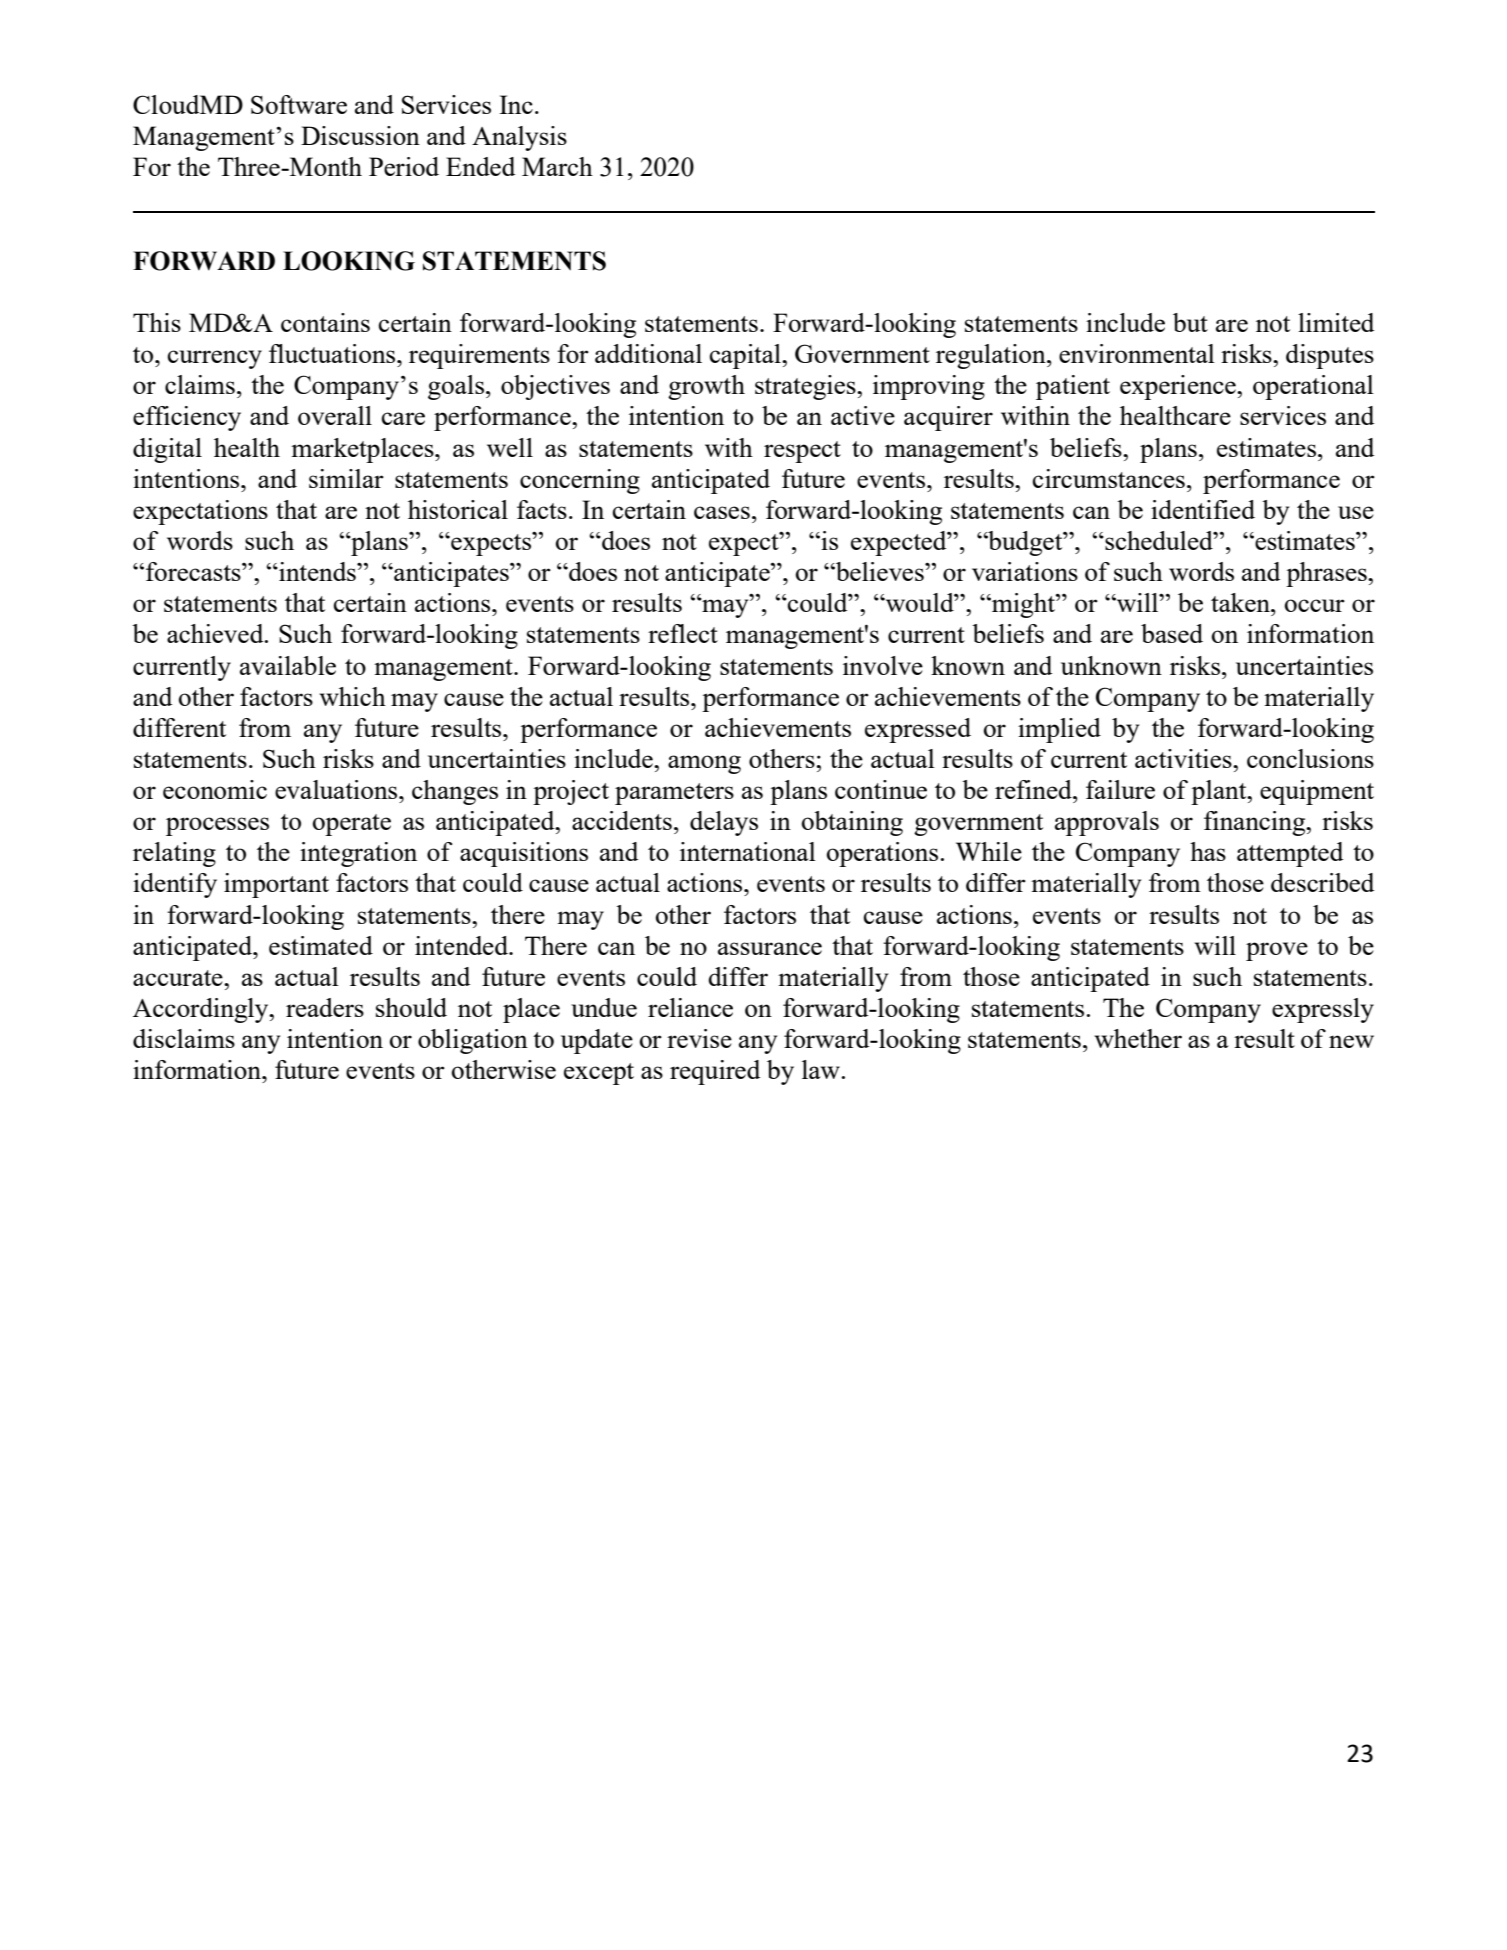  I want to click on among, so click(704, 764).
